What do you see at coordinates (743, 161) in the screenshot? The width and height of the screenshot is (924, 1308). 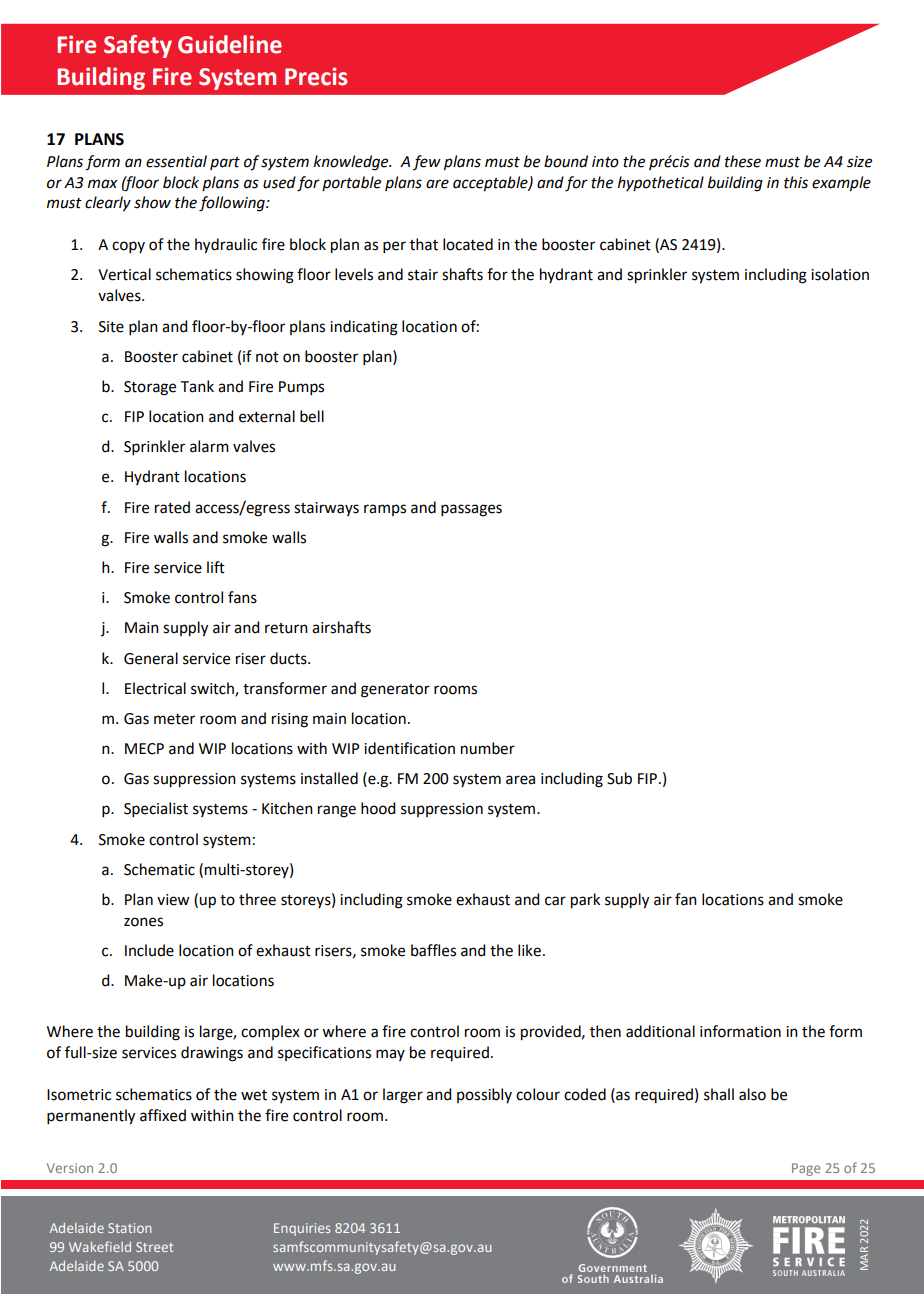 I see `these` at bounding box center [743, 161].
